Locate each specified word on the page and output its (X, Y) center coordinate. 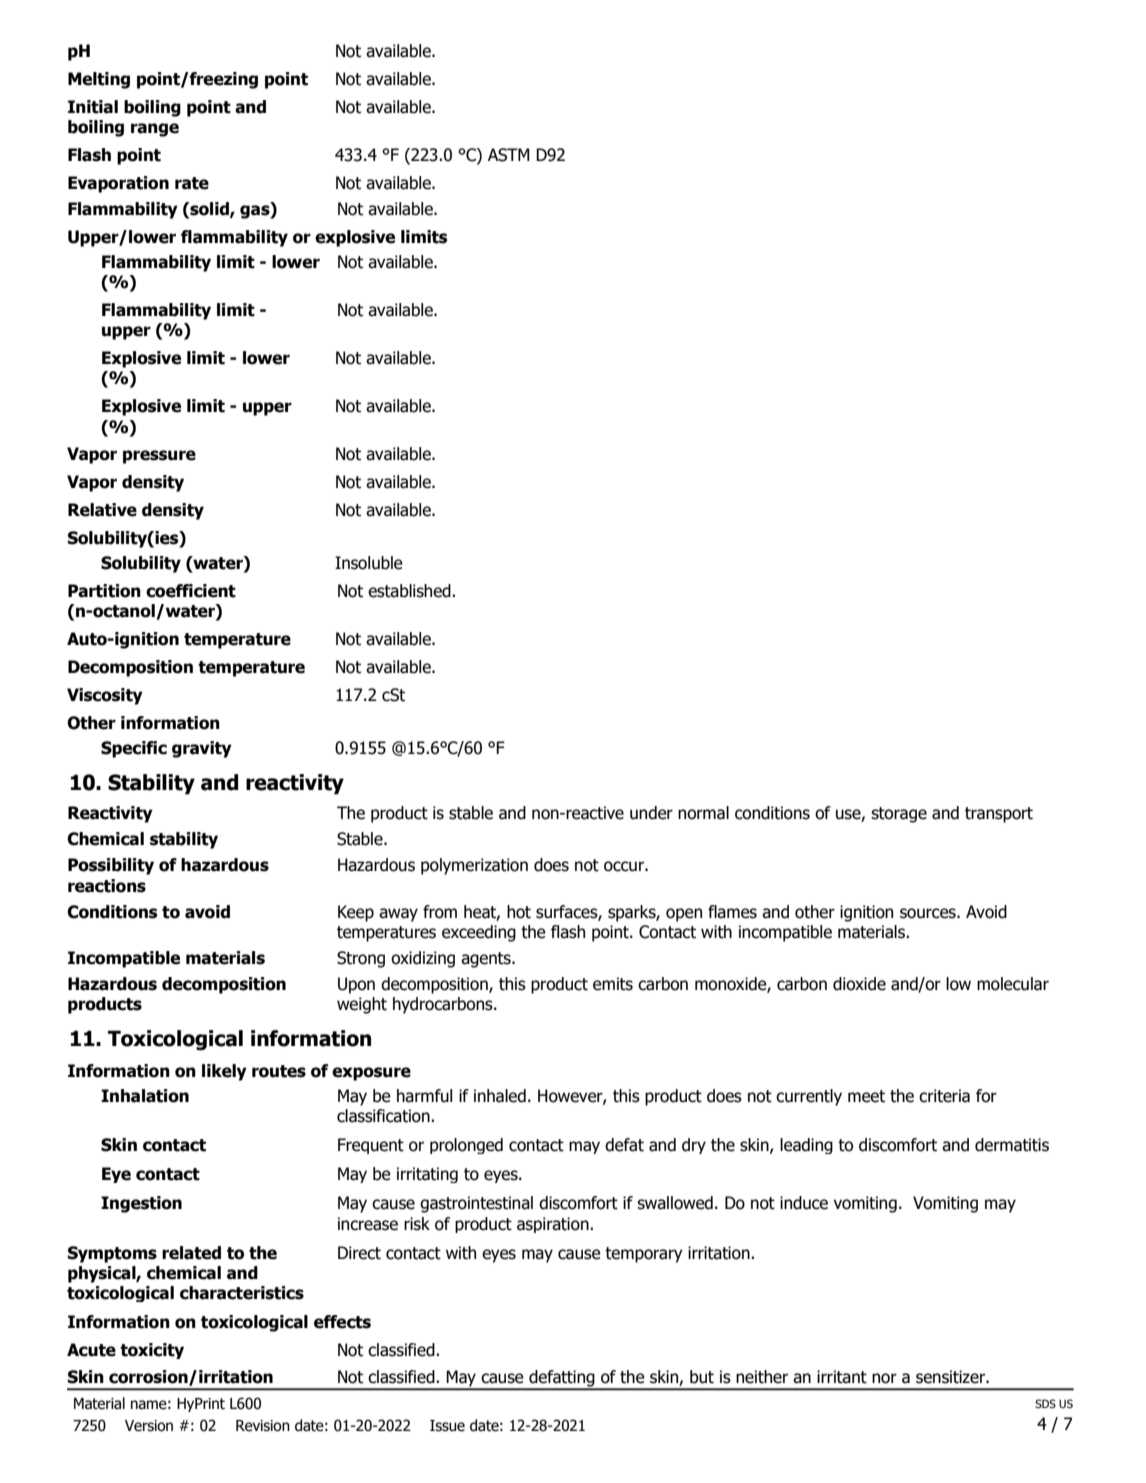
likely (224, 1072)
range (155, 130)
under (651, 813)
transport (999, 815)
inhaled (500, 1096)
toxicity (152, 1351)
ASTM (509, 155)
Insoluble (369, 563)
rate (192, 183)
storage (899, 815)
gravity (202, 749)
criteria (944, 1096)
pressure (159, 457)
